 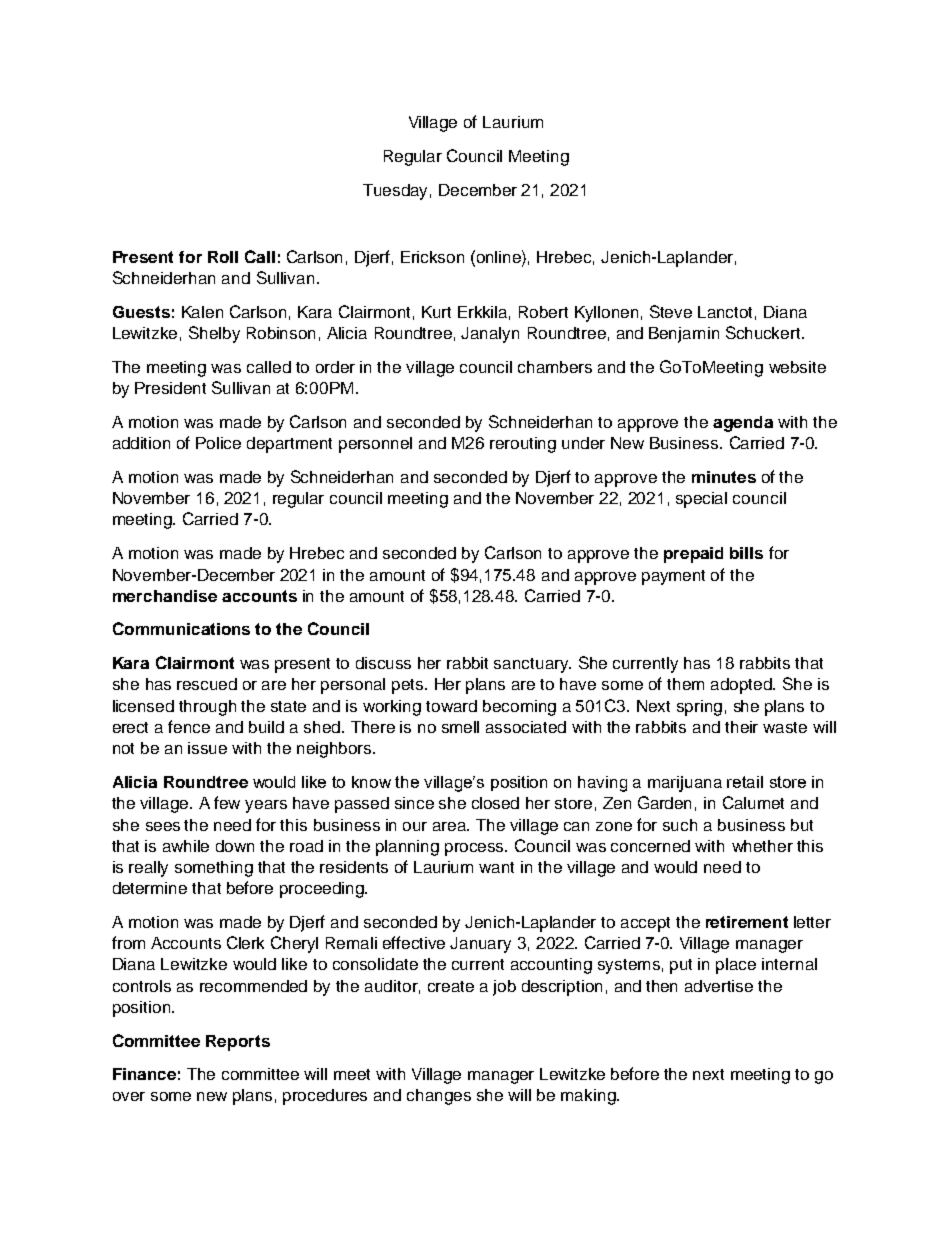 What do you see at coordinates (671, 311) in the image?
I see `Steve` at bounding box center [671, 311].
